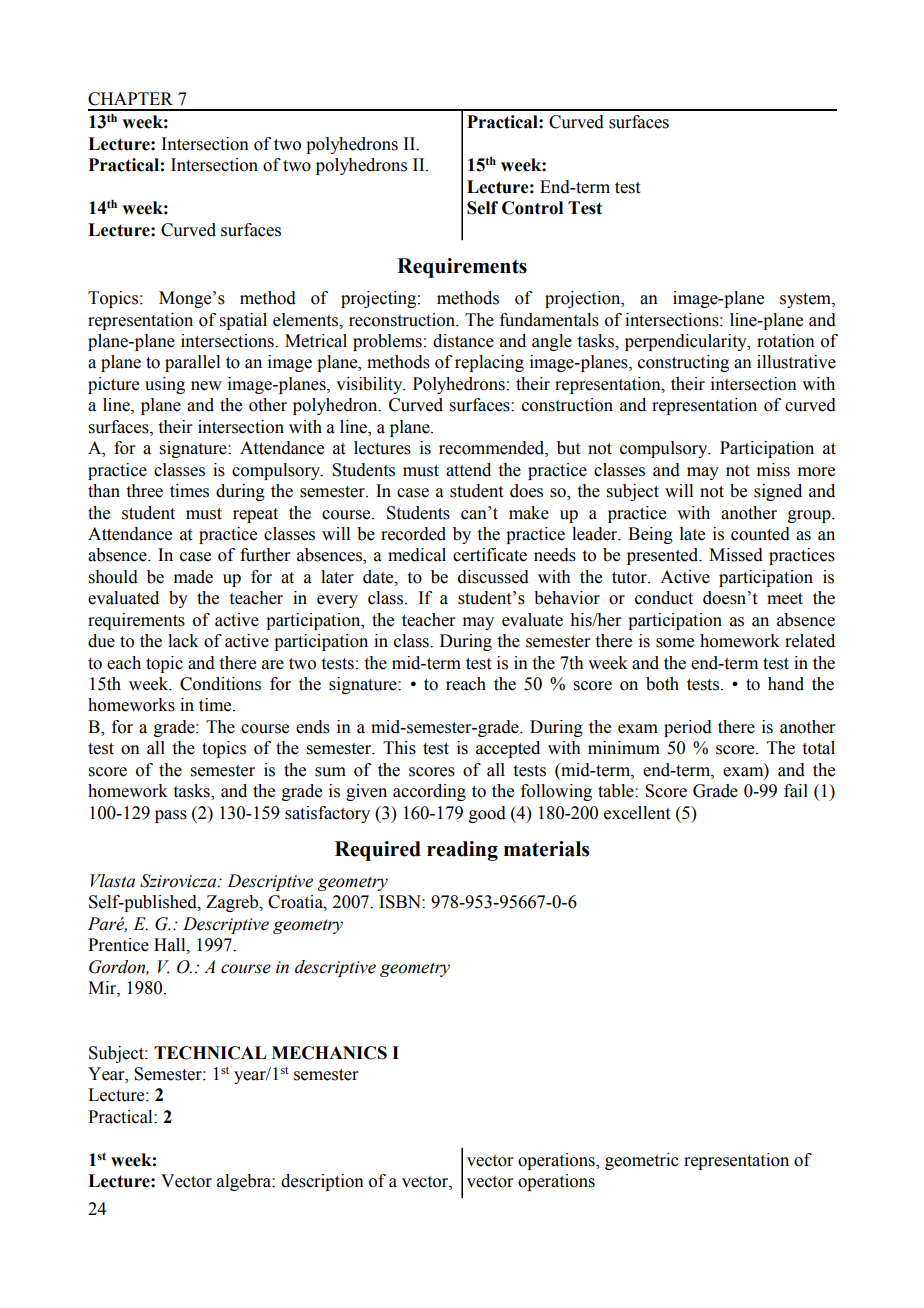  Describe the element at coordinates (130, 99) in the screenshot. I see `CHAPTER` at that location.
